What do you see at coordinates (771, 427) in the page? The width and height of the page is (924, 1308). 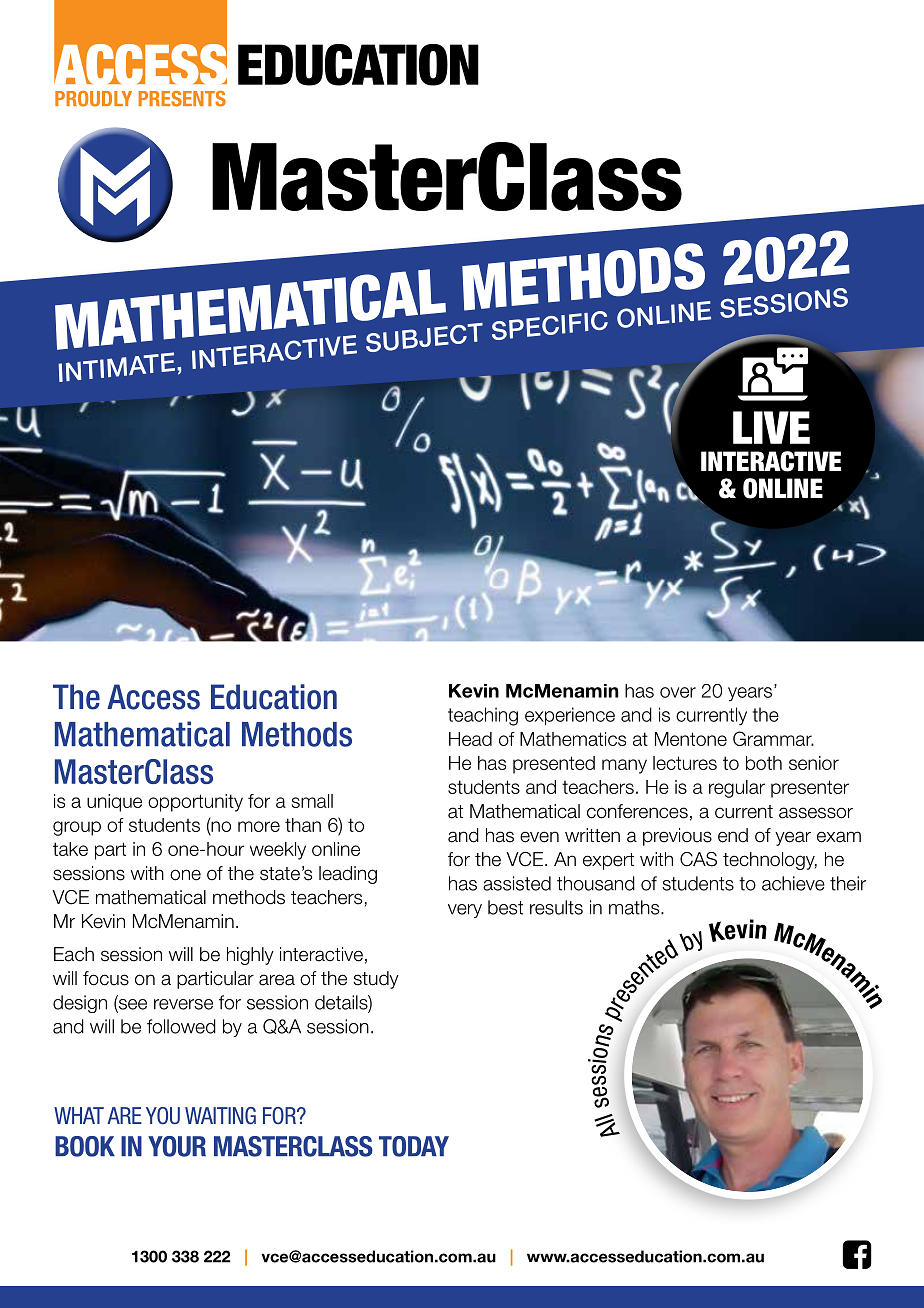 I see `LIVE` at bounding box center [771, 427].
